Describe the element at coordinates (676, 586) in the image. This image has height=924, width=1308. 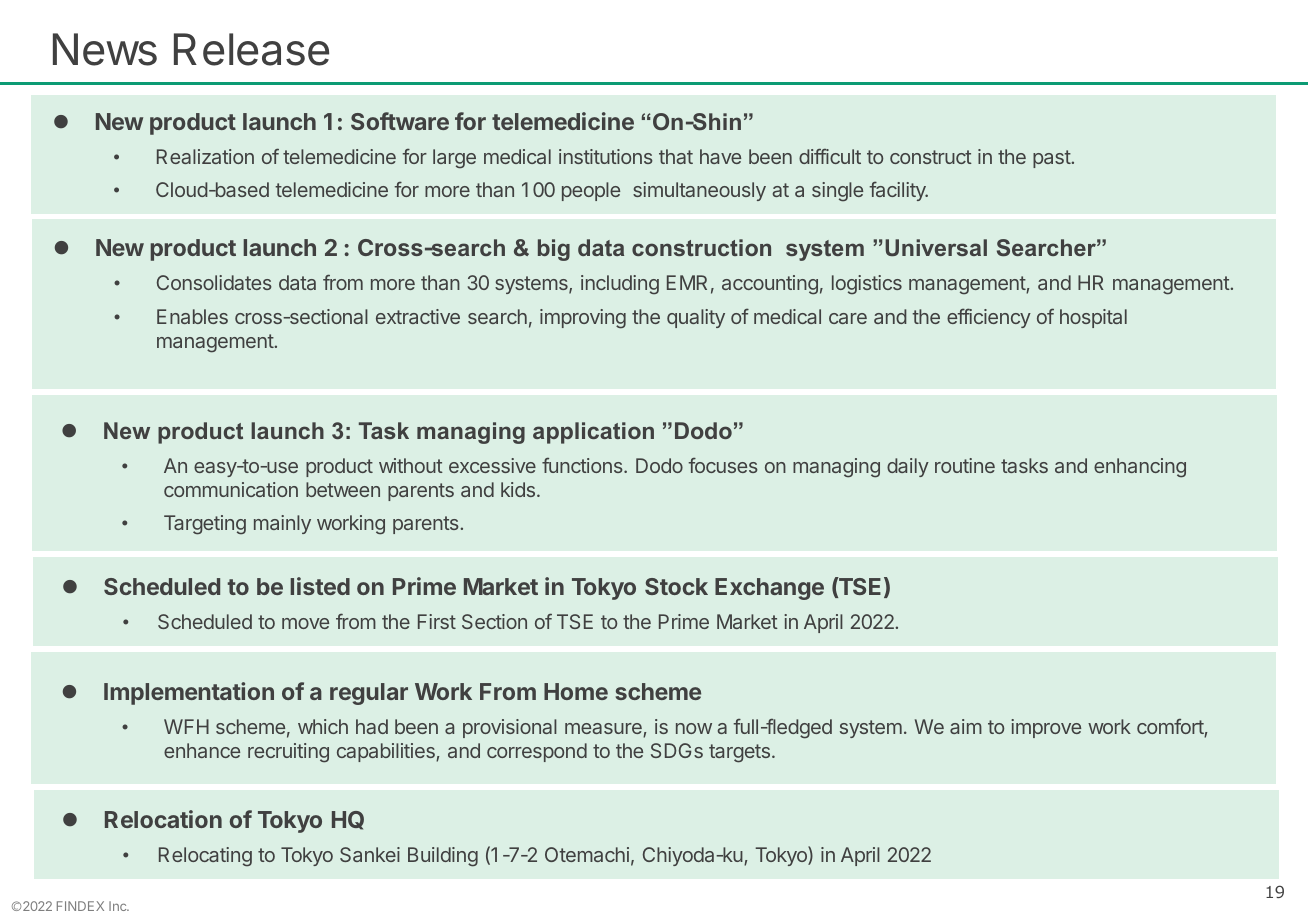
I see `Stock` at that location.
